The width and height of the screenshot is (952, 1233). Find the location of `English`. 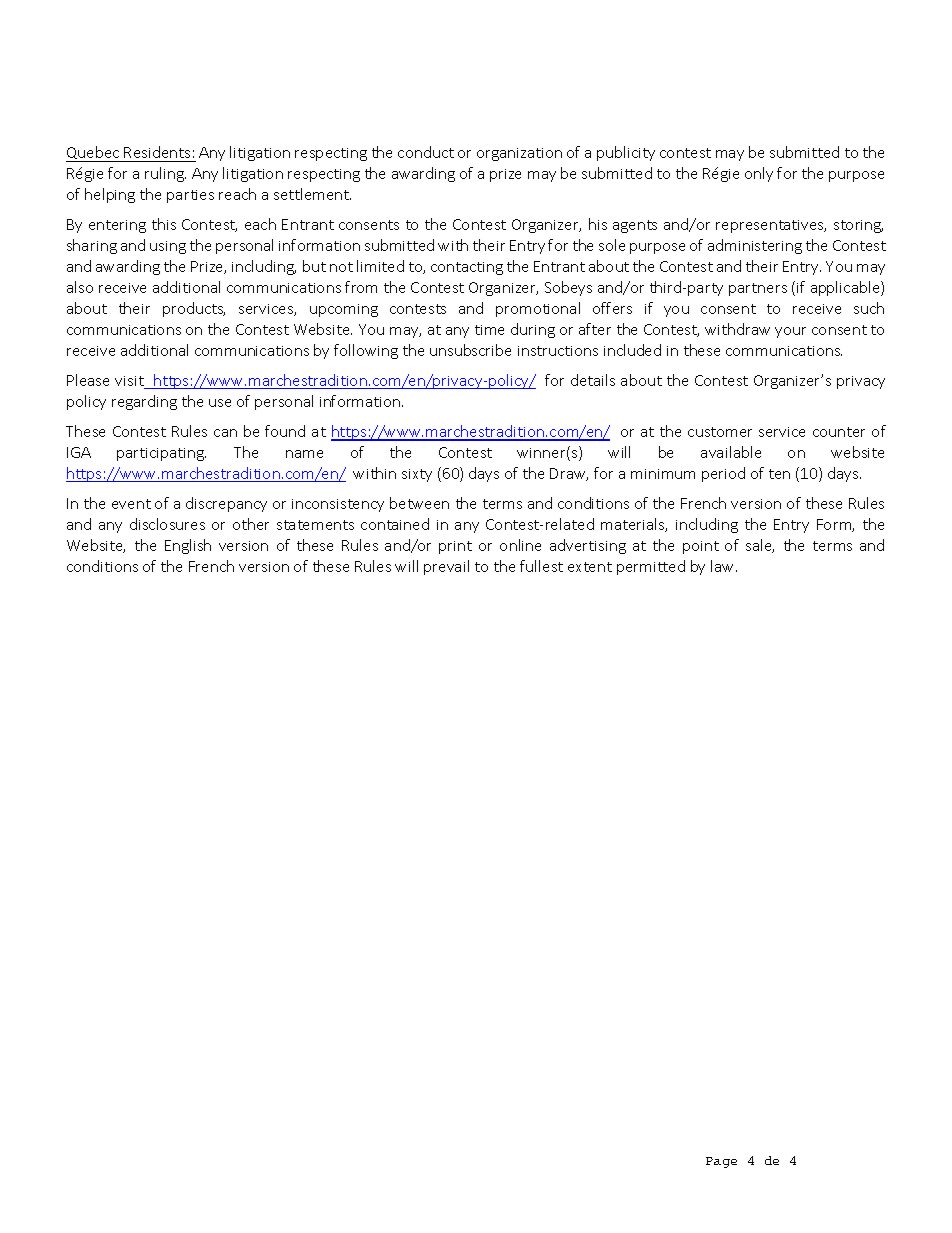

English is located at coordinates (188, 546).
